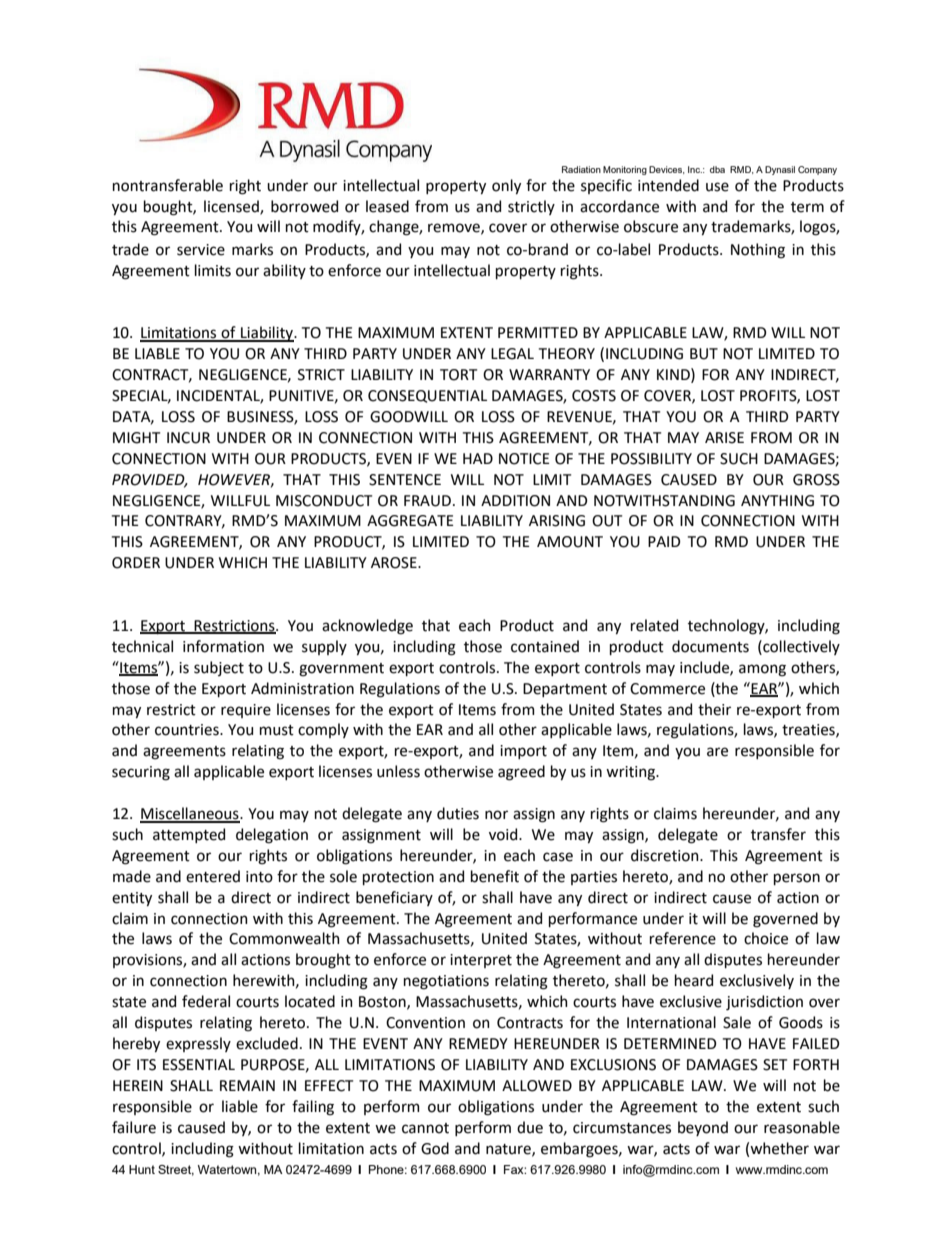  I want to click on AROSE, so click(395, 563).
